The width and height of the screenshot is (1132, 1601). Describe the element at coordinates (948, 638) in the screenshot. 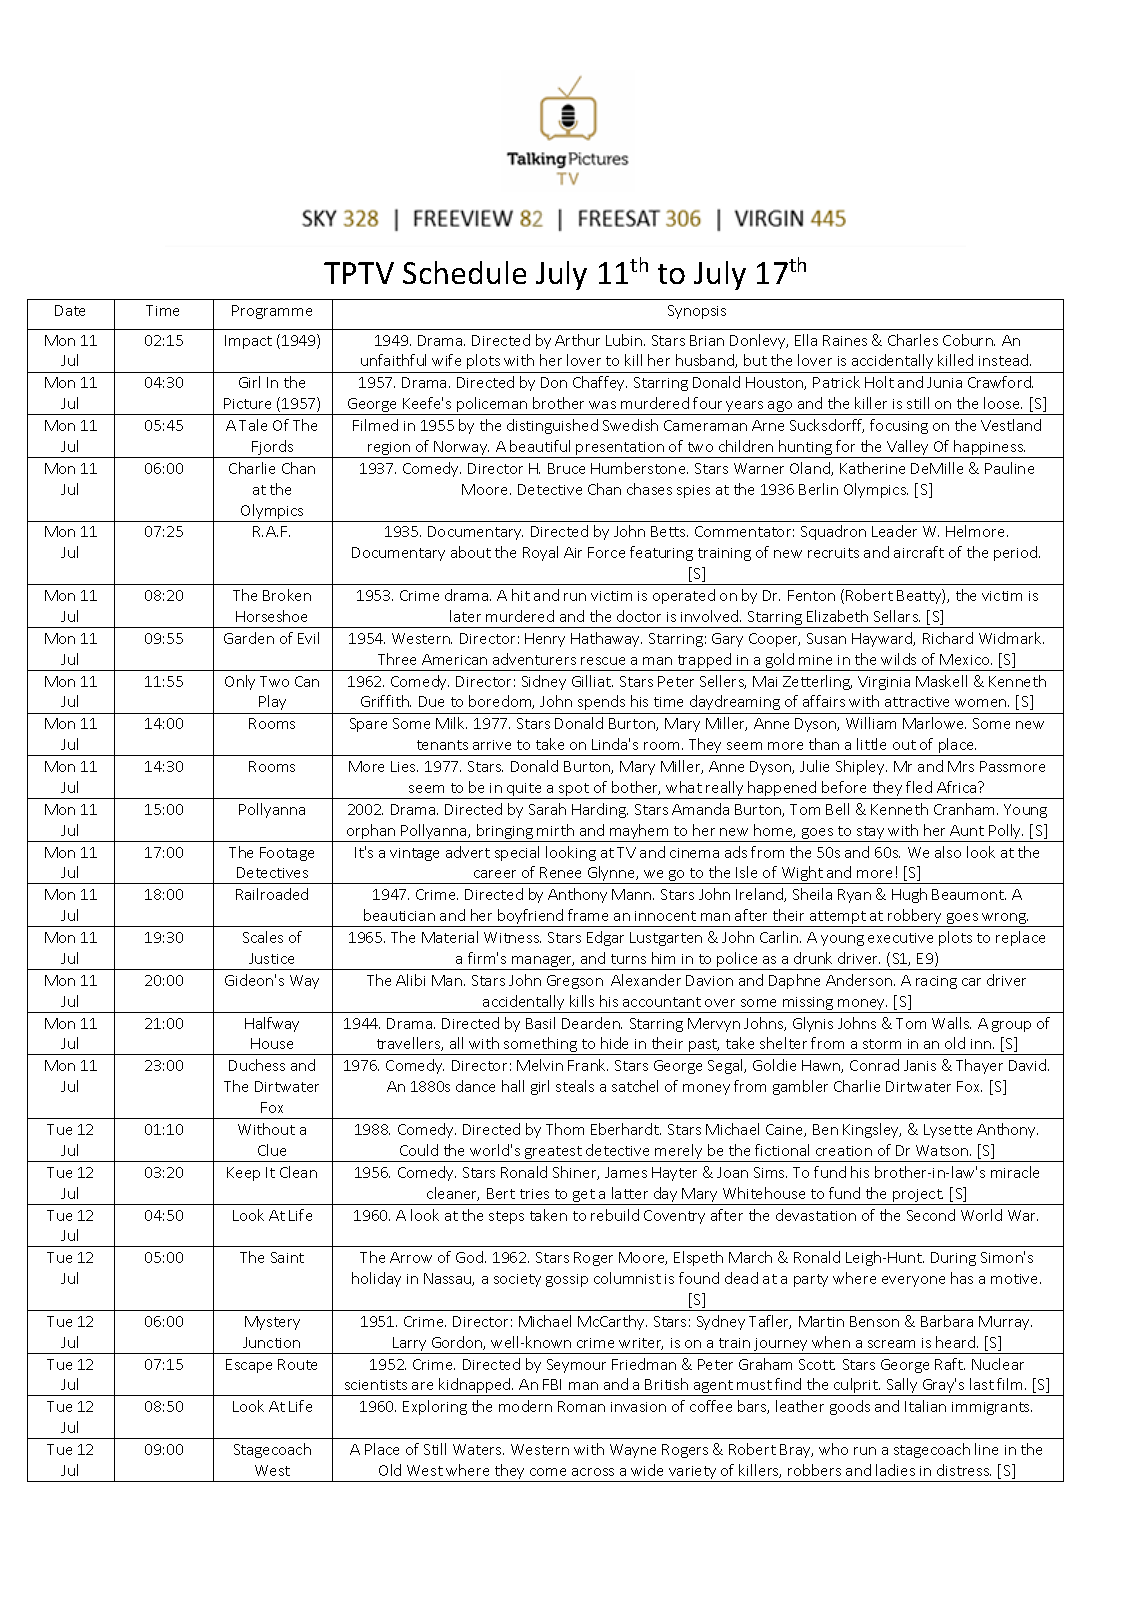

I see `Richard` at that location.
